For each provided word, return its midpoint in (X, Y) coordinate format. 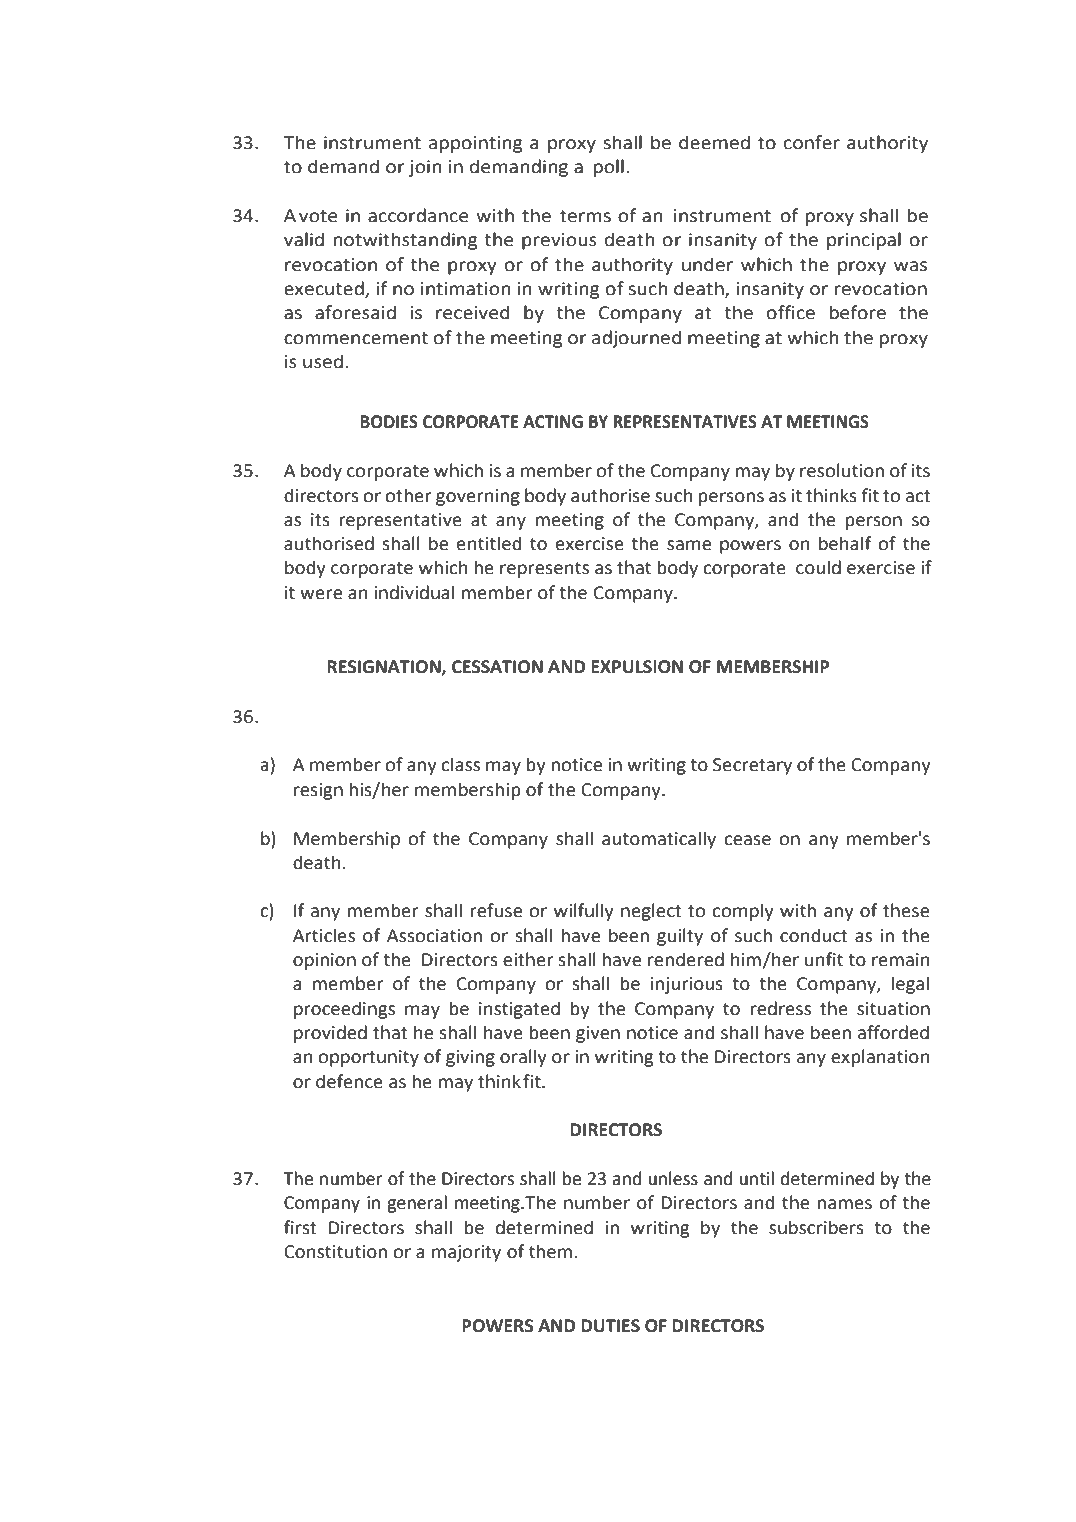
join (425, 168)
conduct (814, 935)
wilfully (584, 912)
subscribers (816, 1227)
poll (609, 168)
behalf (845, 543)
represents (544, 570)
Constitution (335, 1252)
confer (812, 142)
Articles (324, 935)
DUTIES (610, 1326)
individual (414, 592)
